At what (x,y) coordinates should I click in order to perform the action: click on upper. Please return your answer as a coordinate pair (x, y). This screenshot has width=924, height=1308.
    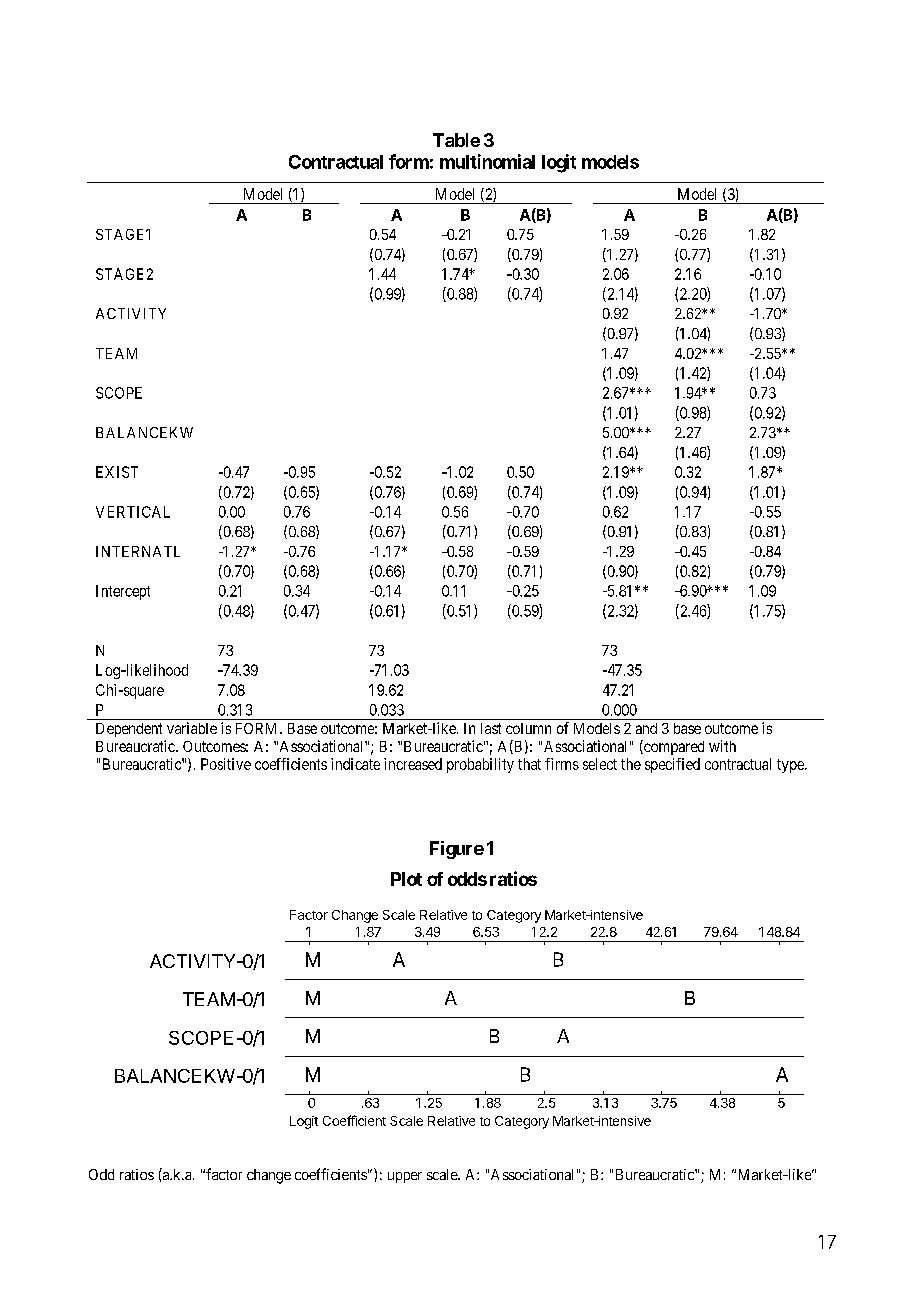
    Looking at the image, I should click on (405, 1177).
